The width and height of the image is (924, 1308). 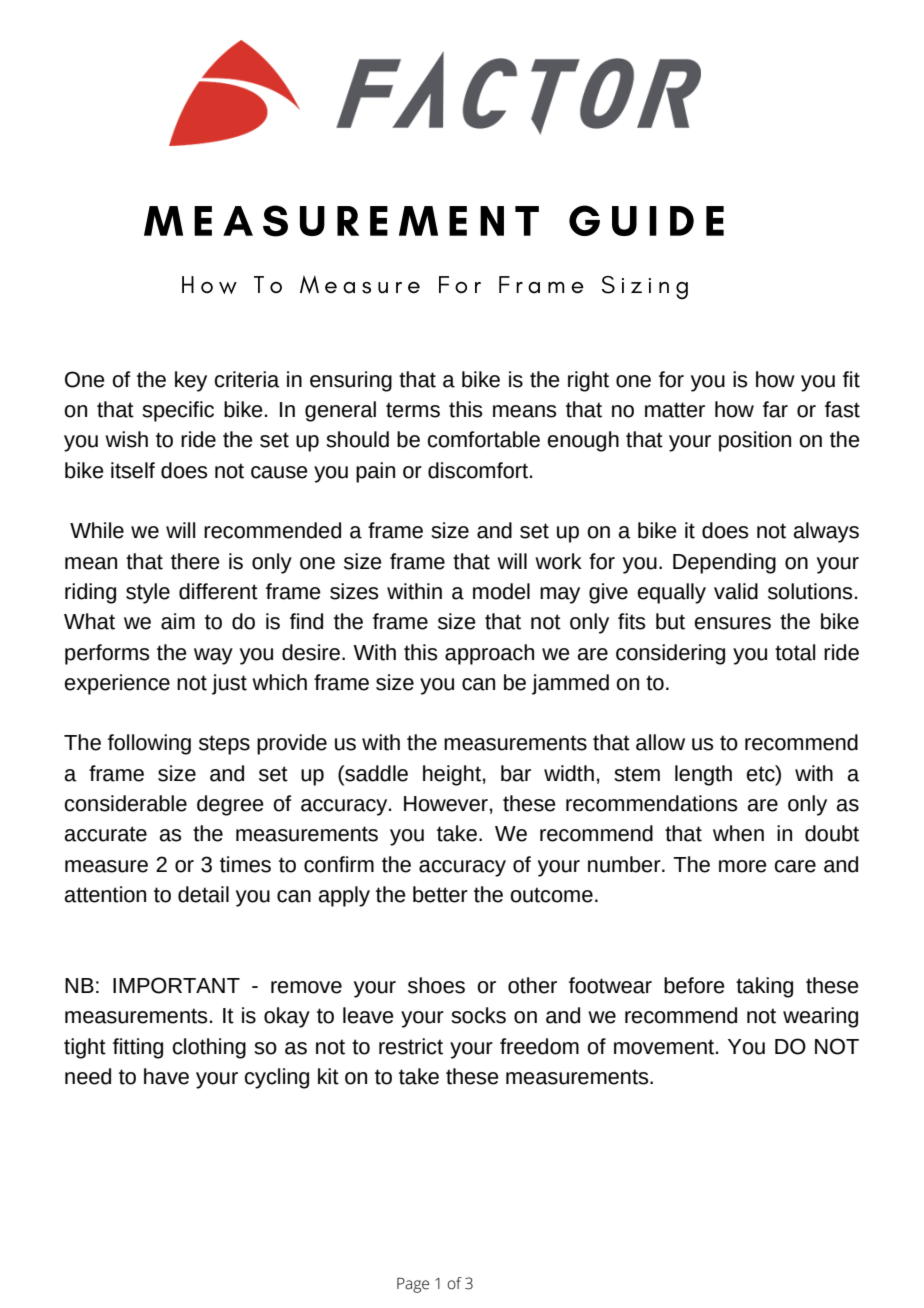 What do you see at coordinates (501, 591) in the image?
I see `model` at bounding box center [501, 591].
